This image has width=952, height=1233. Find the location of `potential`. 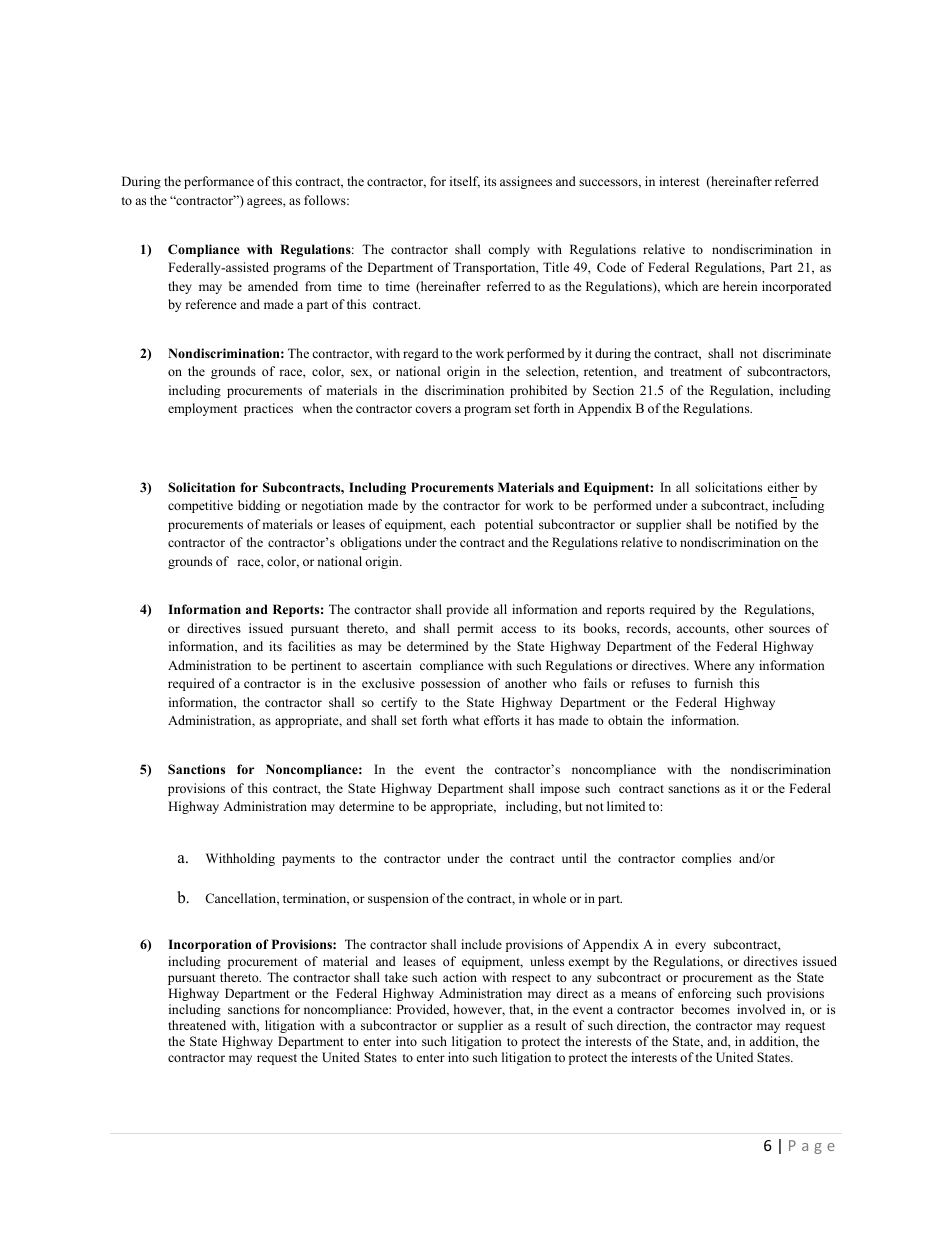

potential is located at coordinates (509, 525).
